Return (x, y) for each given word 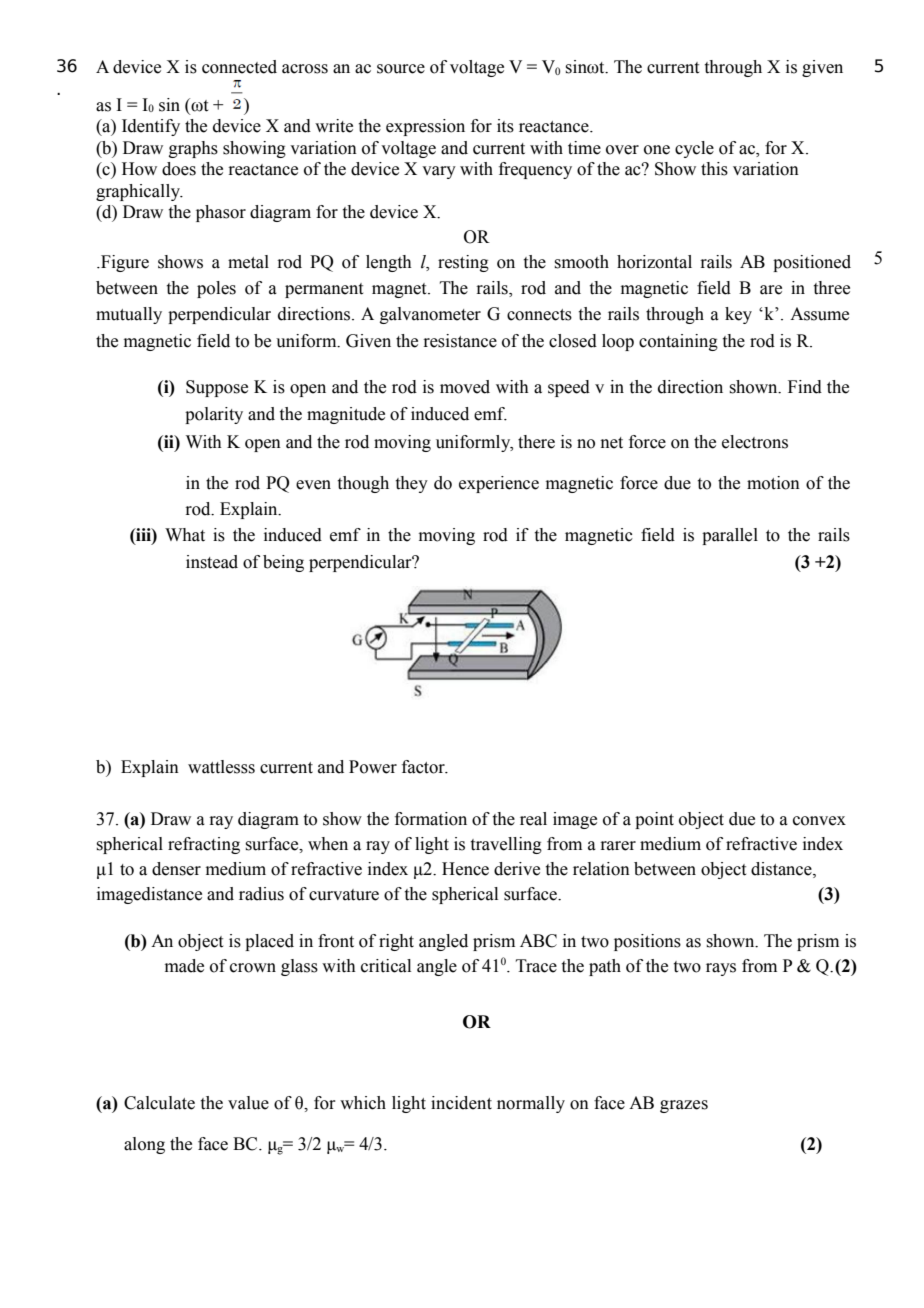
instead (212, 562)
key (738, 315)
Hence (465, 869)
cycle (694, 149)
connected (239, 67)
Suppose (217, 388)
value (248, 1103)
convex (819, 821)
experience (499, 484)
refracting (204, 845)
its (505, 126)
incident (461, 1103)
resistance (460, 341)
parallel (730, 536)
